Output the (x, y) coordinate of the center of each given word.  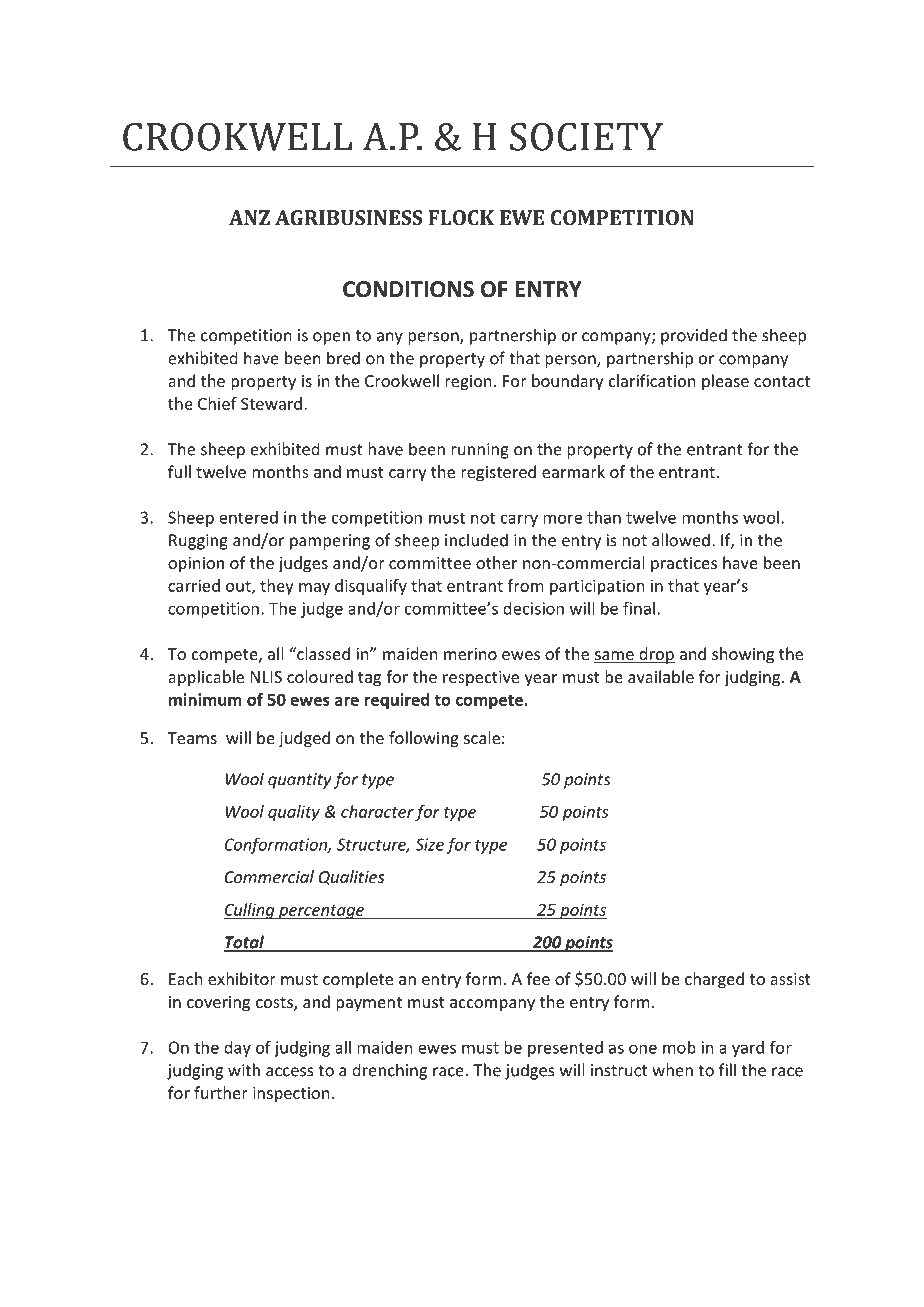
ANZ (249, 217)
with (244, 1070)
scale (482, 737)
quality (294, 813)
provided (694, 336)
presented (565, 1049)
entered (248, 517)
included (476, 540)
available (661, 676)
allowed (681, 540)
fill (727, 1070)
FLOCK (462, 217)
